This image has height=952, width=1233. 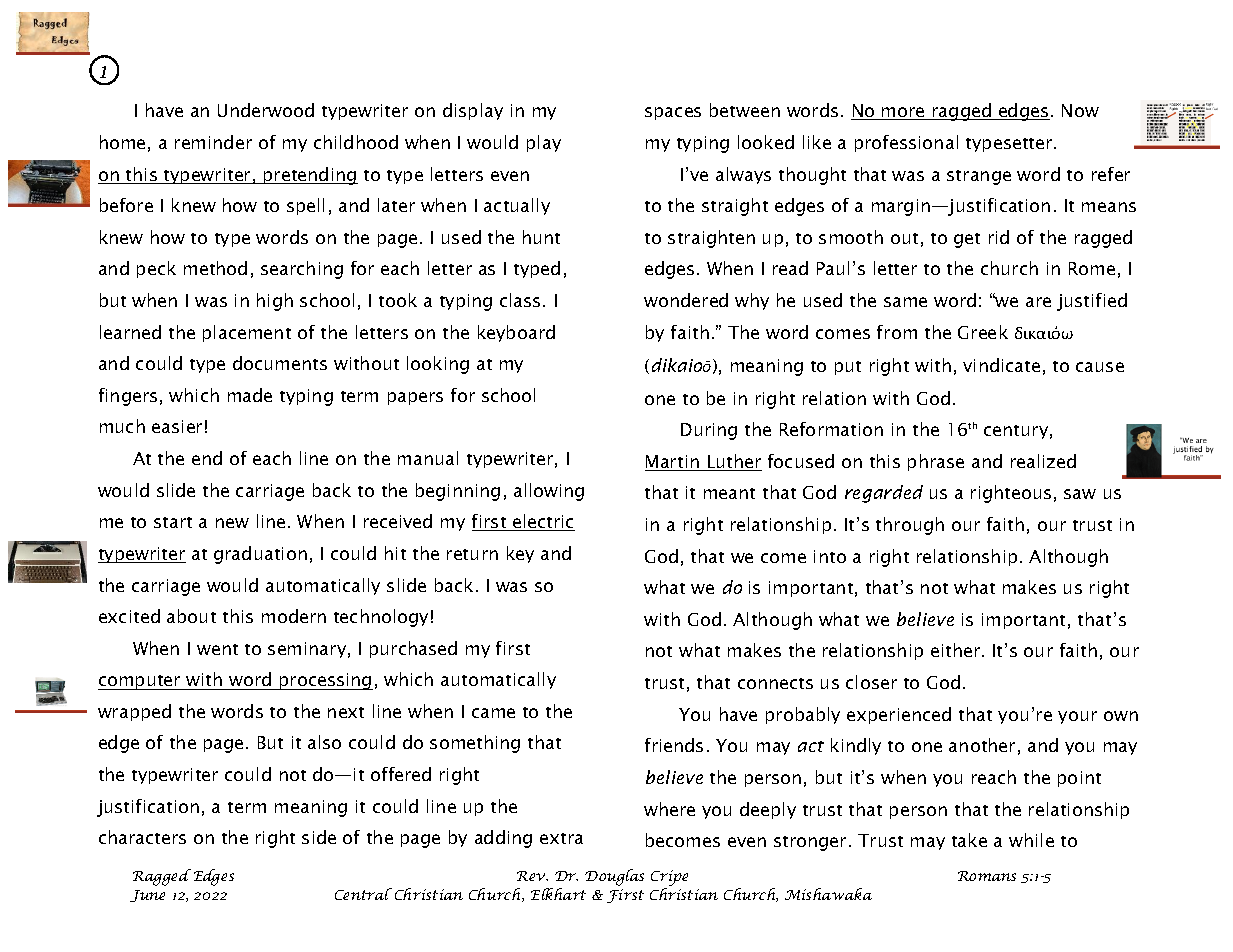 I want to click on During, so click(x=709, y=431).
